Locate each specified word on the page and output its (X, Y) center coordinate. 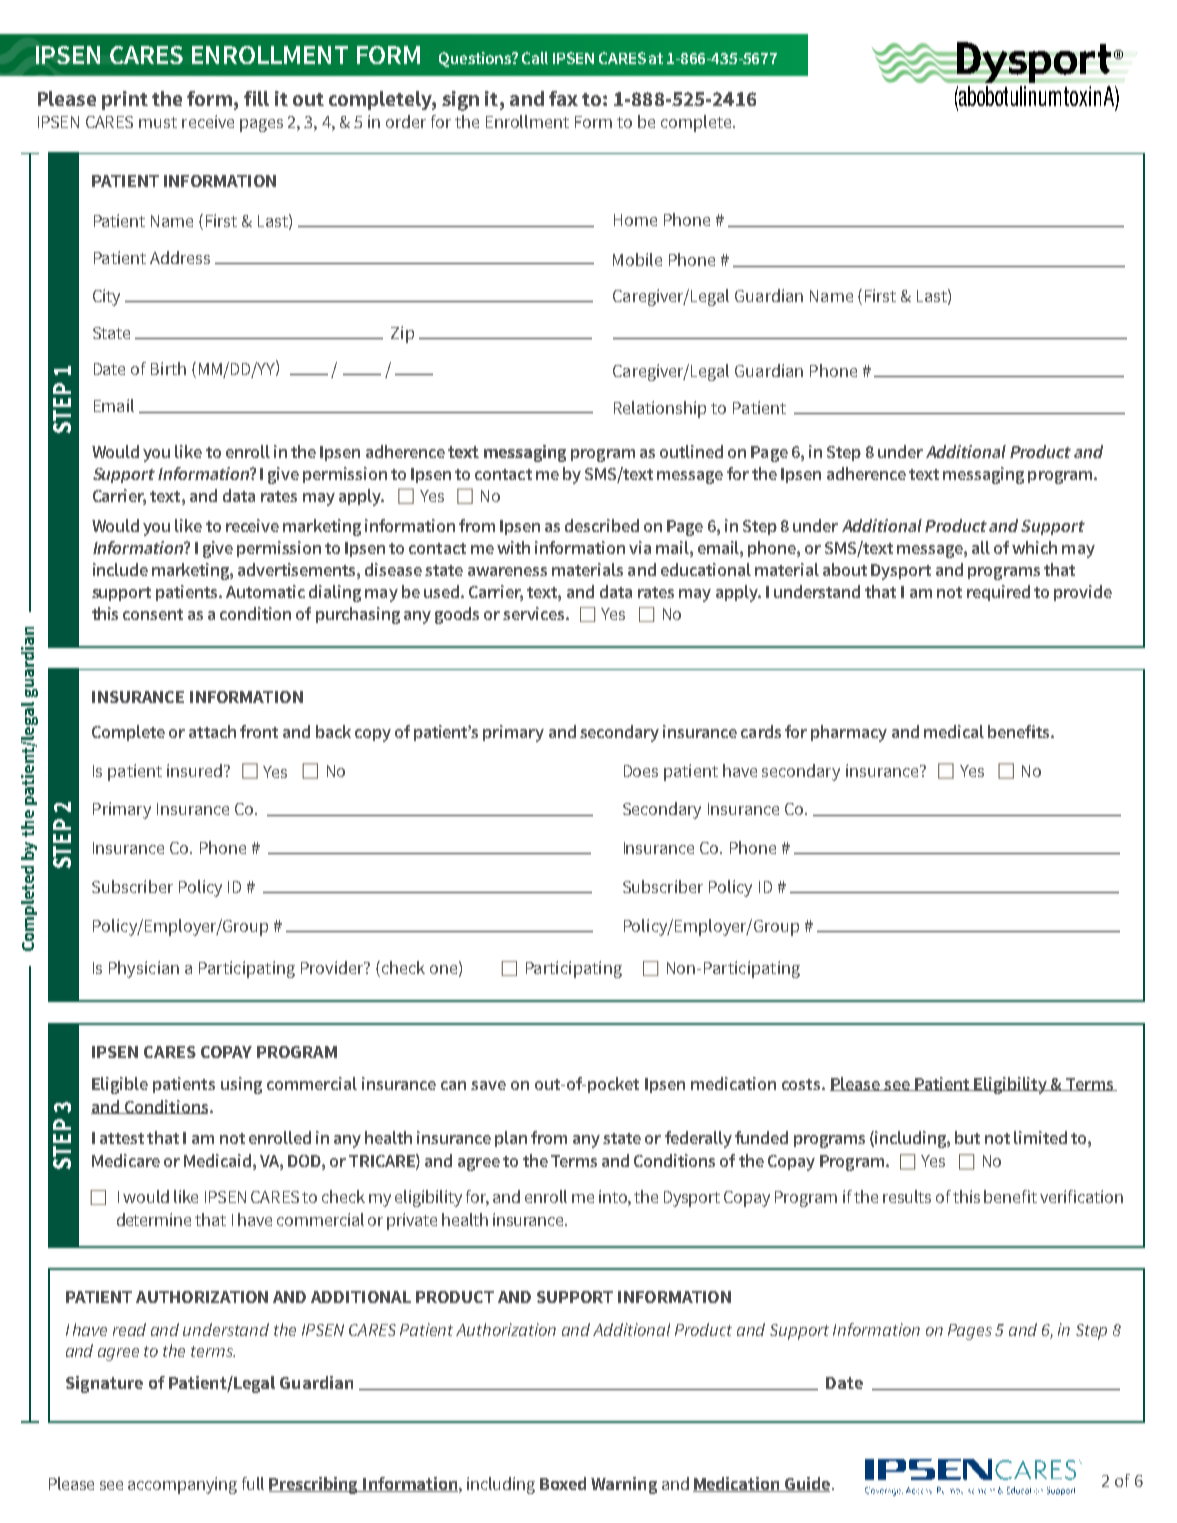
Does (641, 771)
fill (256, 98)
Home (635, 220)
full (253, 1483)
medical (954, 731)
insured (196, 770)
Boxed (563, 1483)
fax (563, 98)
